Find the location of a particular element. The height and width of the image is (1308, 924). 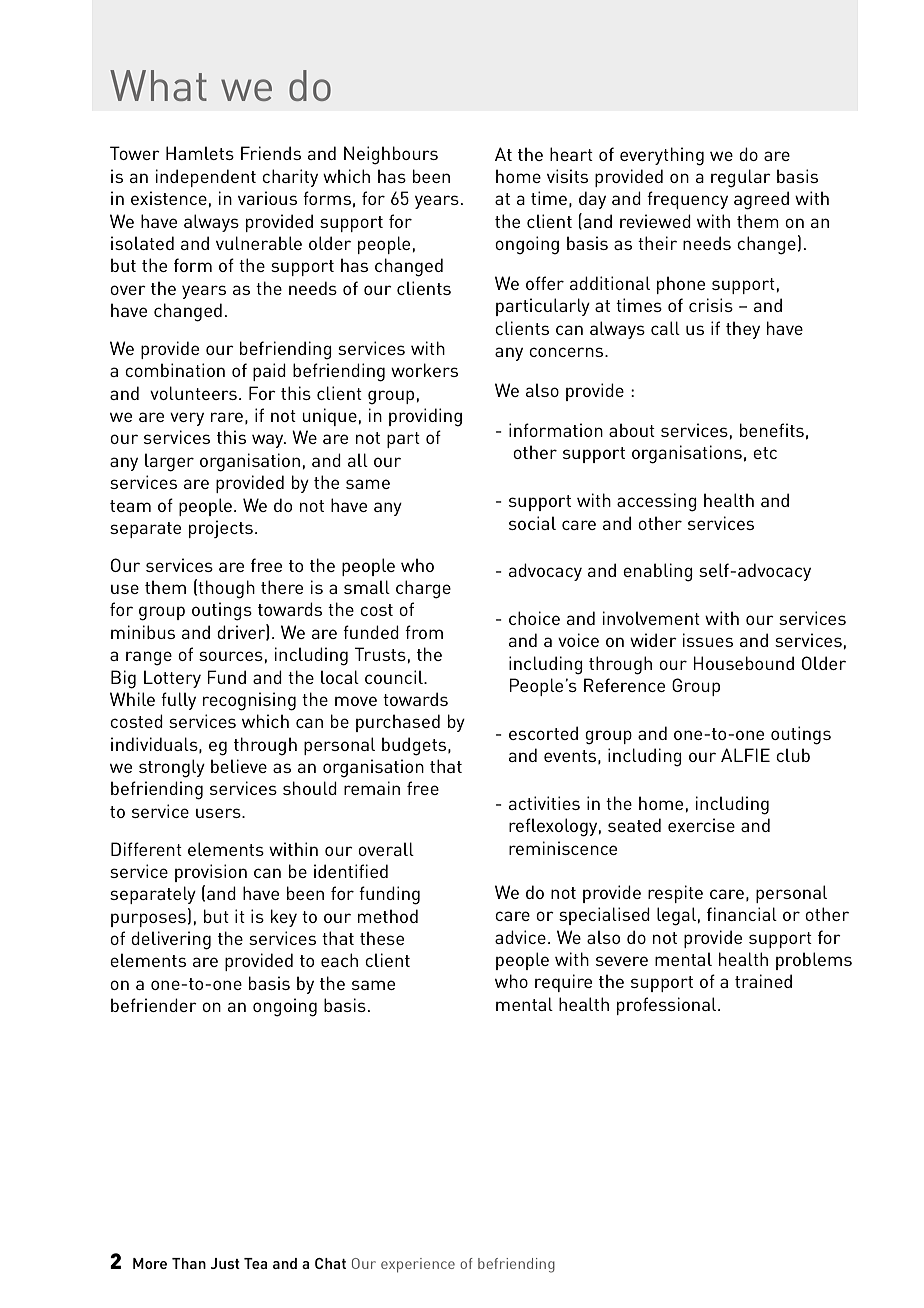

What is located at coordinates (158, 85).
